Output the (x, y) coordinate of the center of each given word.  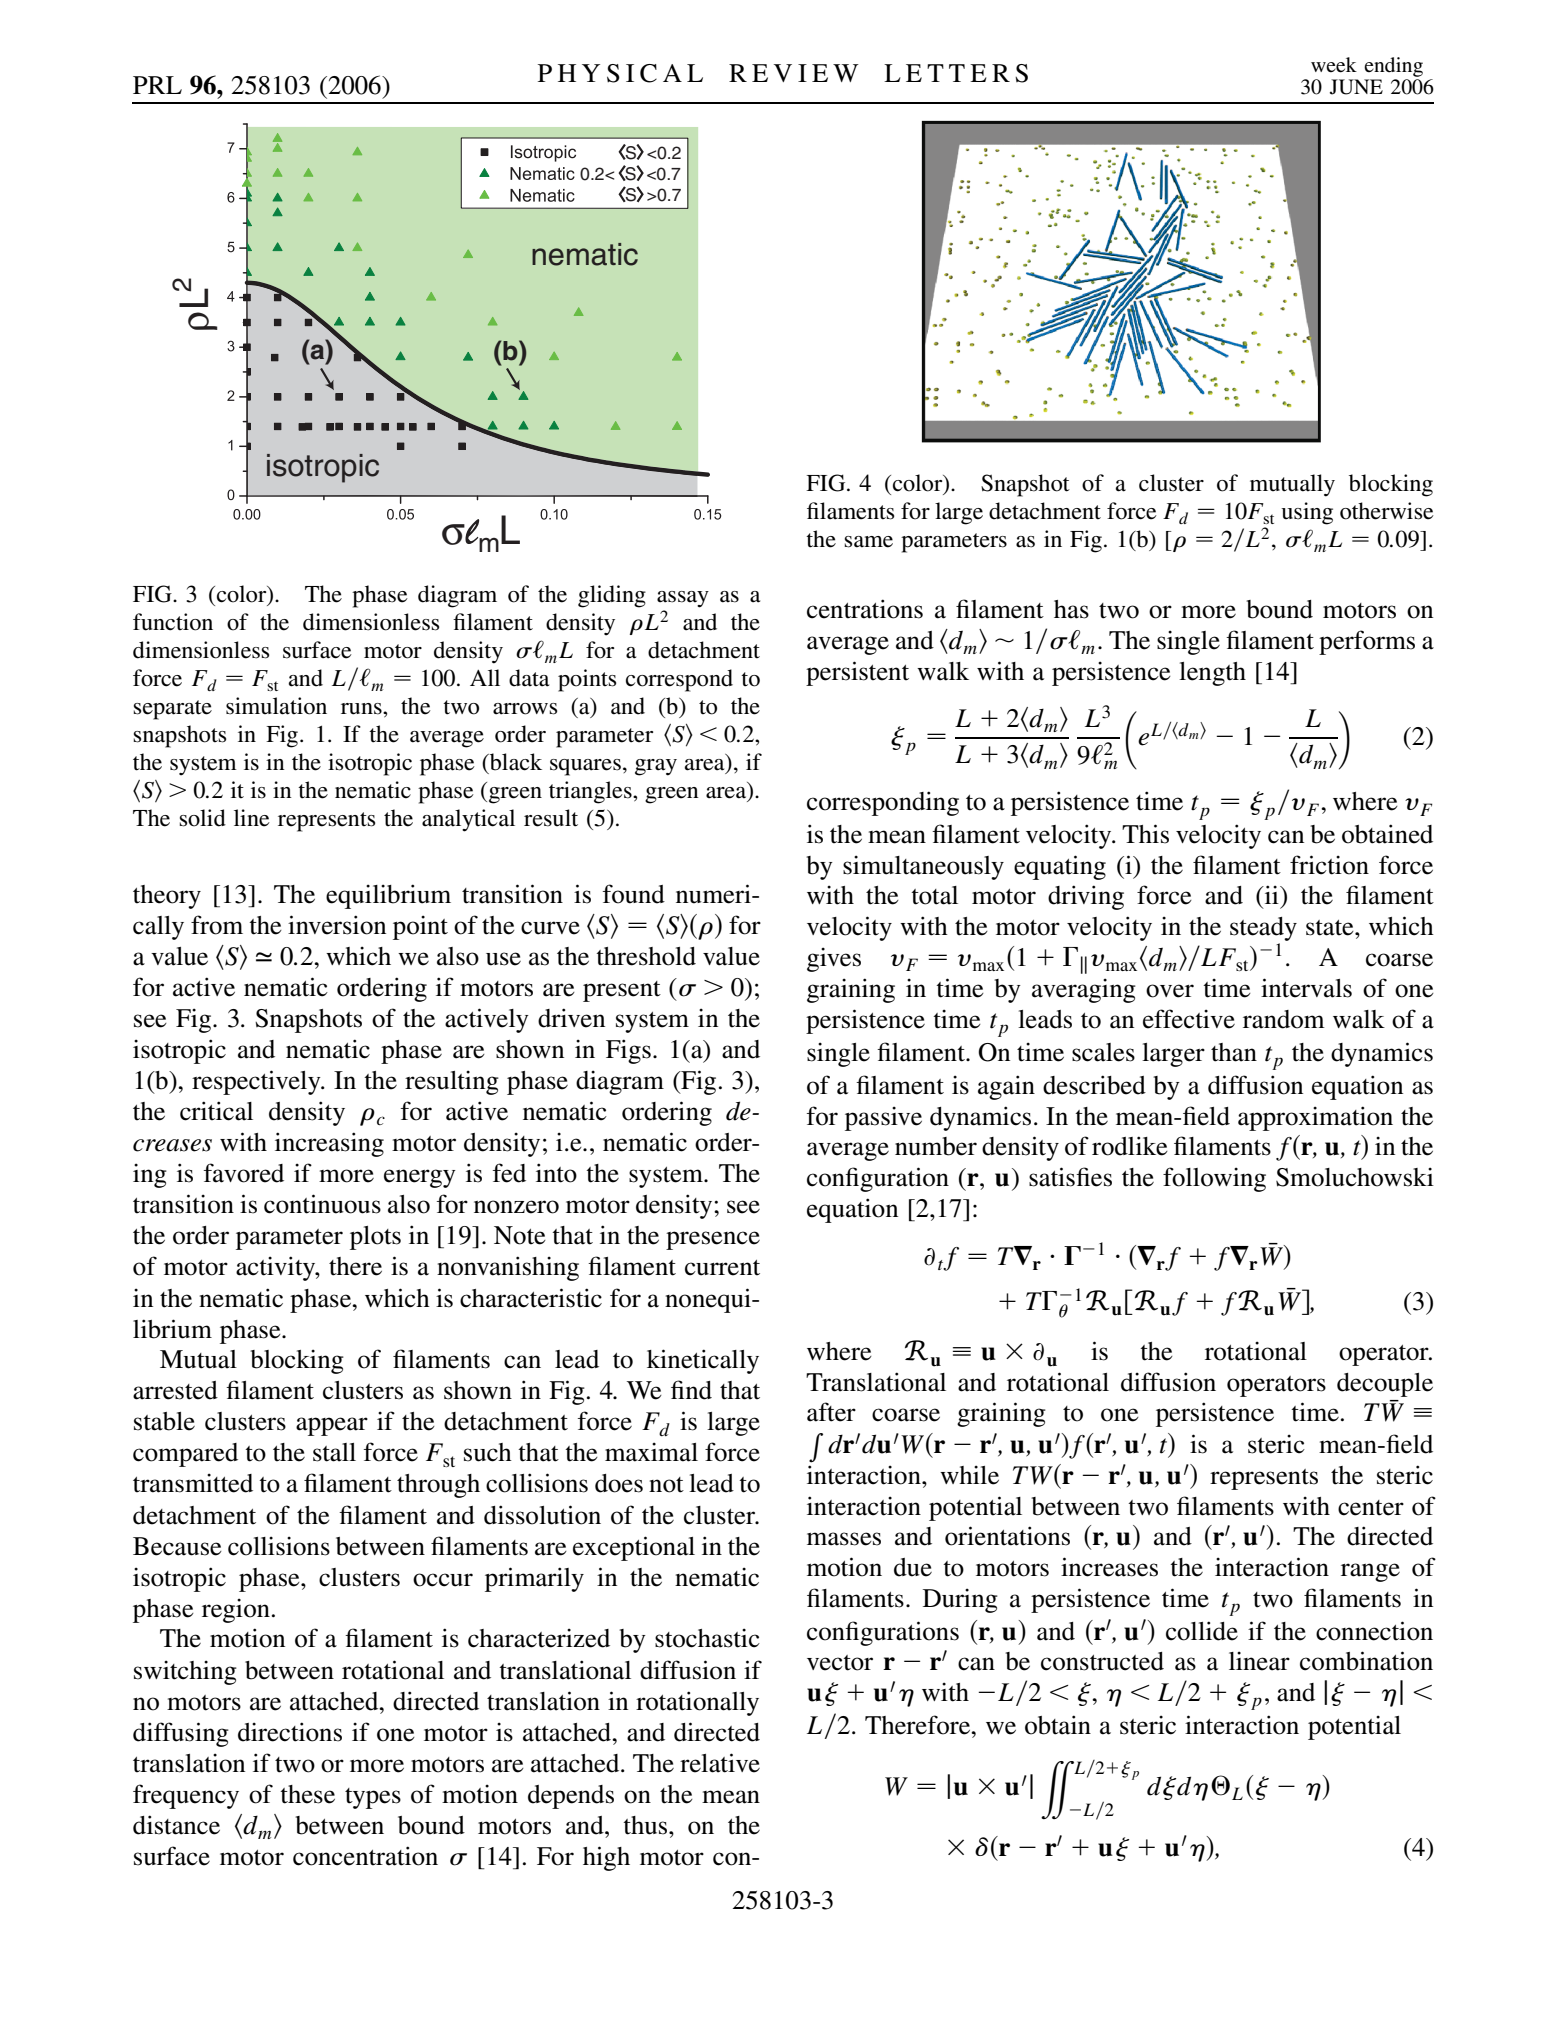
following (1214, 1179)
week (1334, 65)
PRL (157, 85)
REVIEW (794, 73)
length (1212, 674)
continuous (322, 1204)
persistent (857, 673)
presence (713, 1240)
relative (720, 1763)
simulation (276, 706)
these (307, 1794)
